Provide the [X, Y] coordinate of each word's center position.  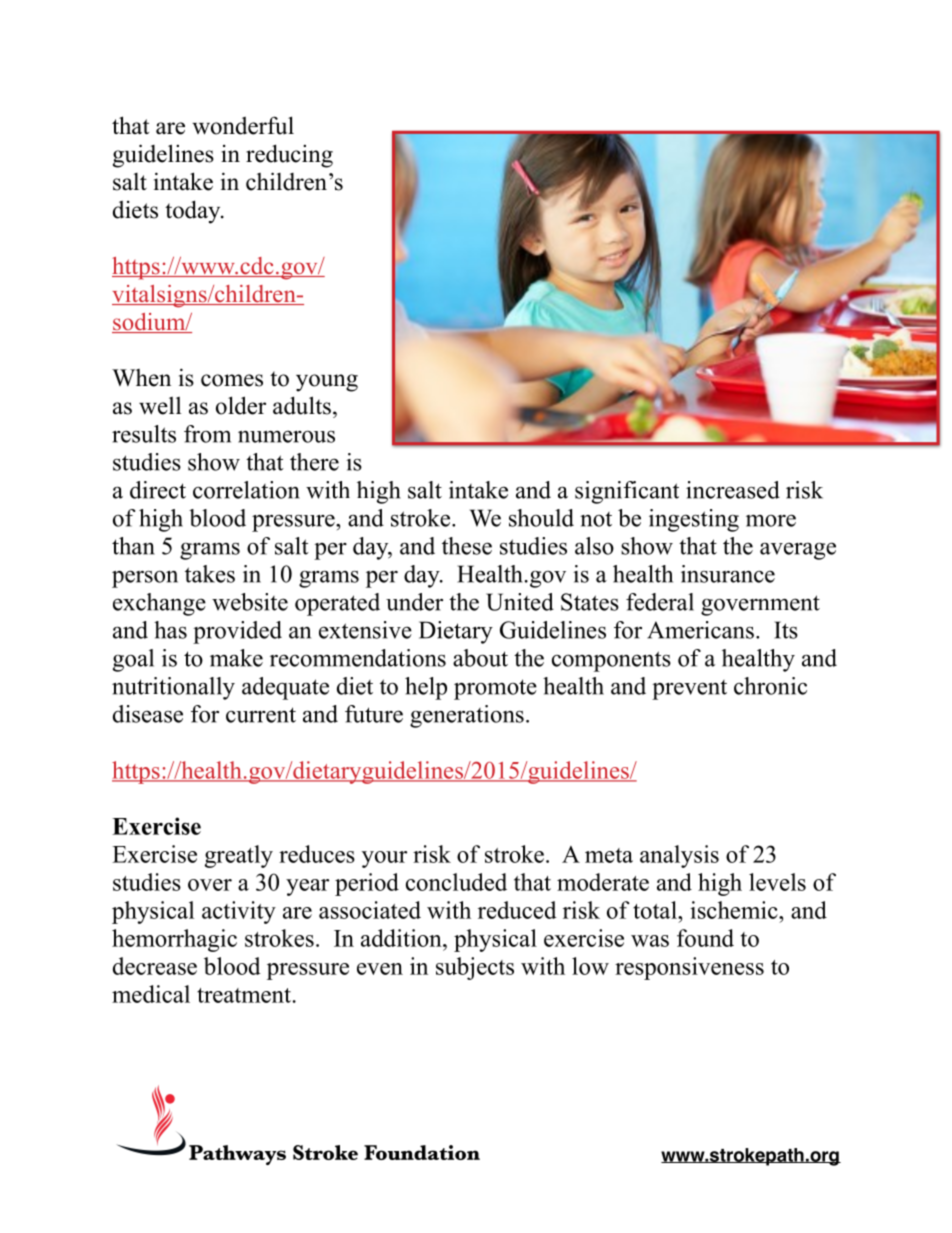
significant [627, 492]
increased [733, 490]
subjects [475, 968]
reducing [289, 156]
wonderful [243, 125]
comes [232, 380]
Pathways [237, 1155]
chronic [770, 686]
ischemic [735, 910]
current [261, 715]
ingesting [694, 520]
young [327, 383]
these [467, 546]
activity [239, 912]
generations [467, 716]
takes [210, 574]
